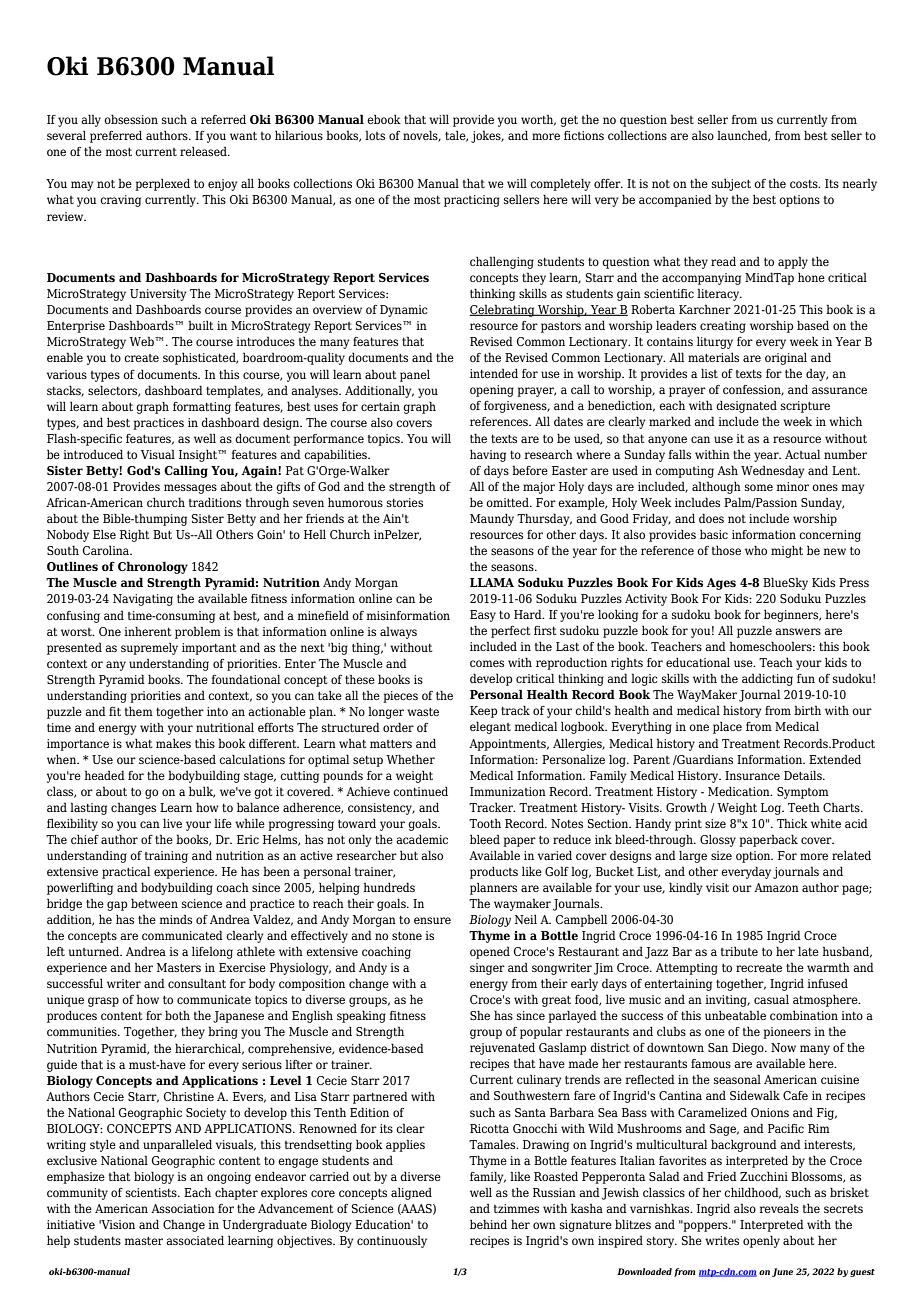 This image has height=1308, width=924. Describe the element at coordinates (731, 184) in the image. I see `subject` at that location.
